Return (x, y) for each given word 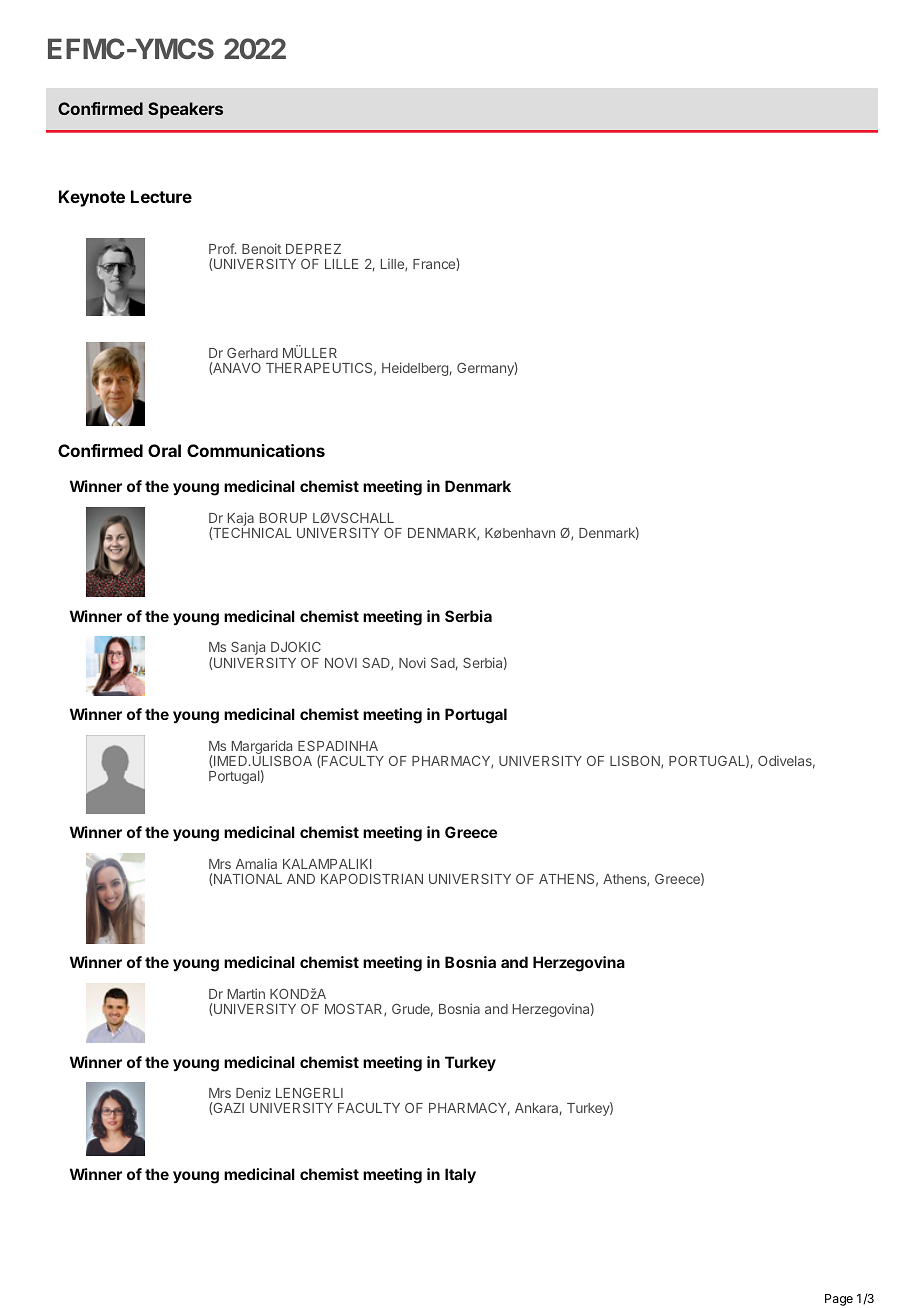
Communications (256, 450)
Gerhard (252, 353)
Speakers (185, 110)
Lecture (161, 196)
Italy (460, 1175)
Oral (164, 450)
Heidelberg (415, 369)
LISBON (636, 762)
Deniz (253, 1092)
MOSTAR (355, 1010)
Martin (246, 993)
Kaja (241, 519)
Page (839, 1300)
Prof (222, 248)
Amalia (256, 863)
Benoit (261, 248)
